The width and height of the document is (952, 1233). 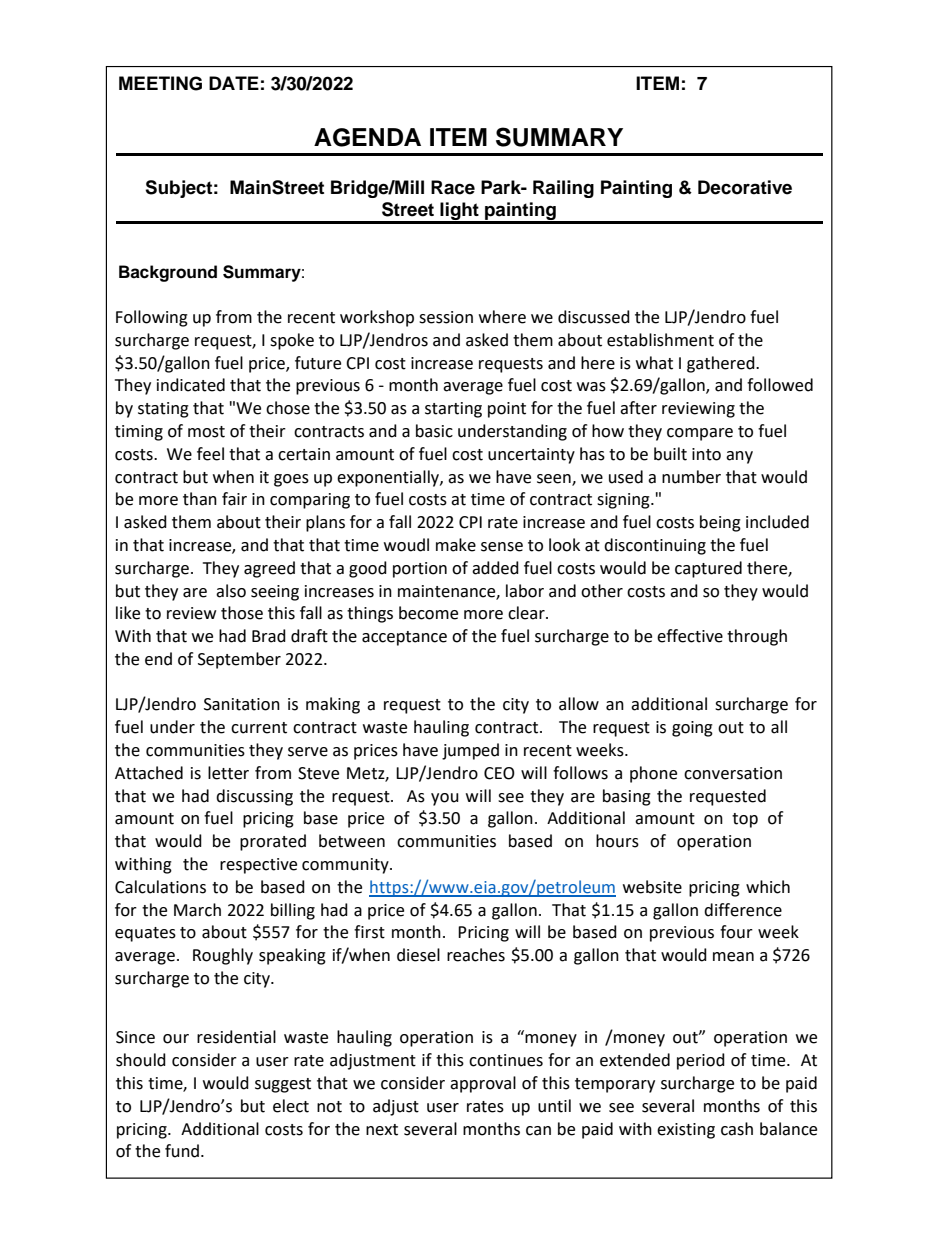 What do you see at coordinates (453, 187) in the document?
I see `Race` at bounding box center [453, 187].
